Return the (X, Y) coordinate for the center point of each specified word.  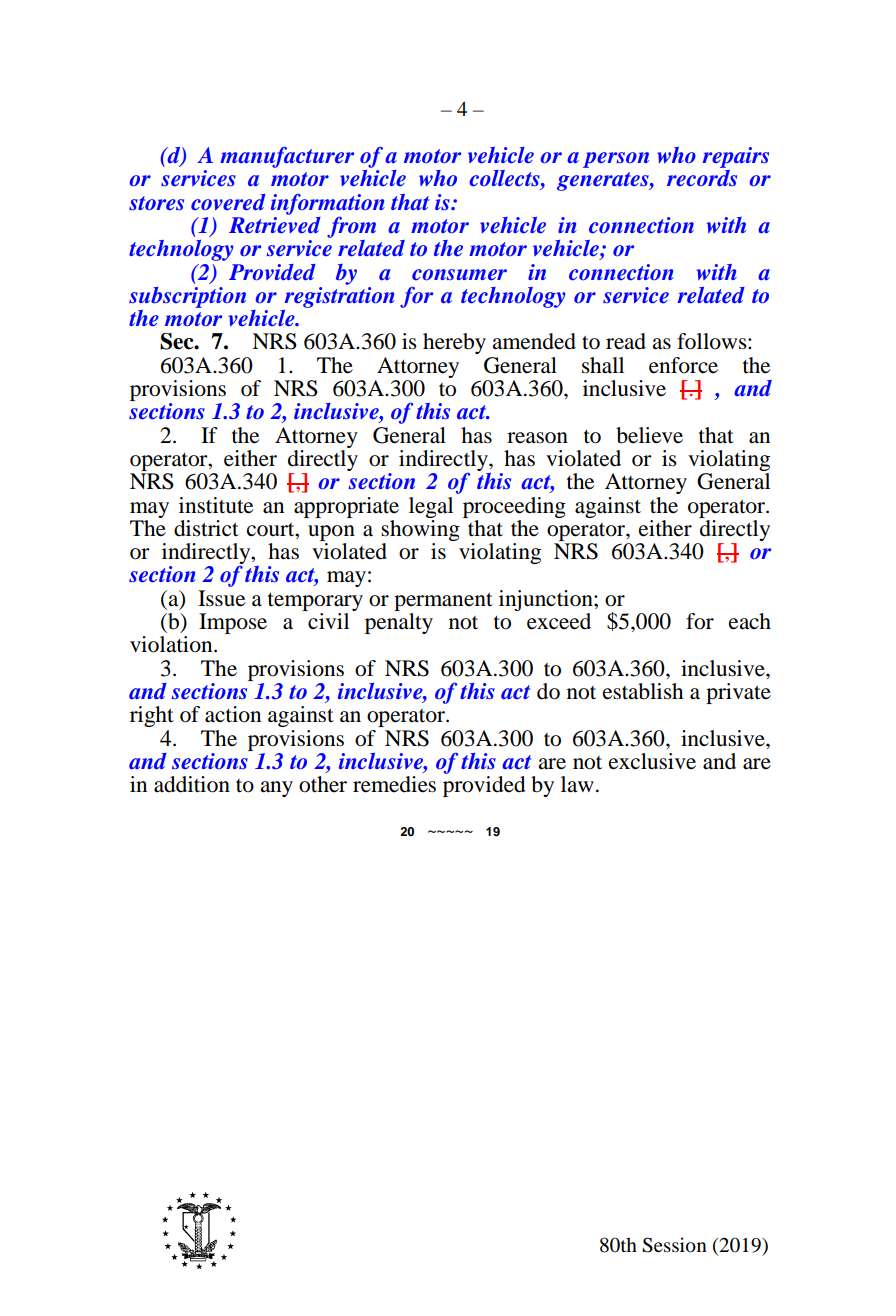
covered (228, 202)
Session (674, 1245)
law (577, 784)
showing (420, 529)
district (206, 528)
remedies (394, 784)
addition (192, 784)
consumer (459, 275)
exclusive (652, 761)
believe (649, 435)
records (702, 177)
